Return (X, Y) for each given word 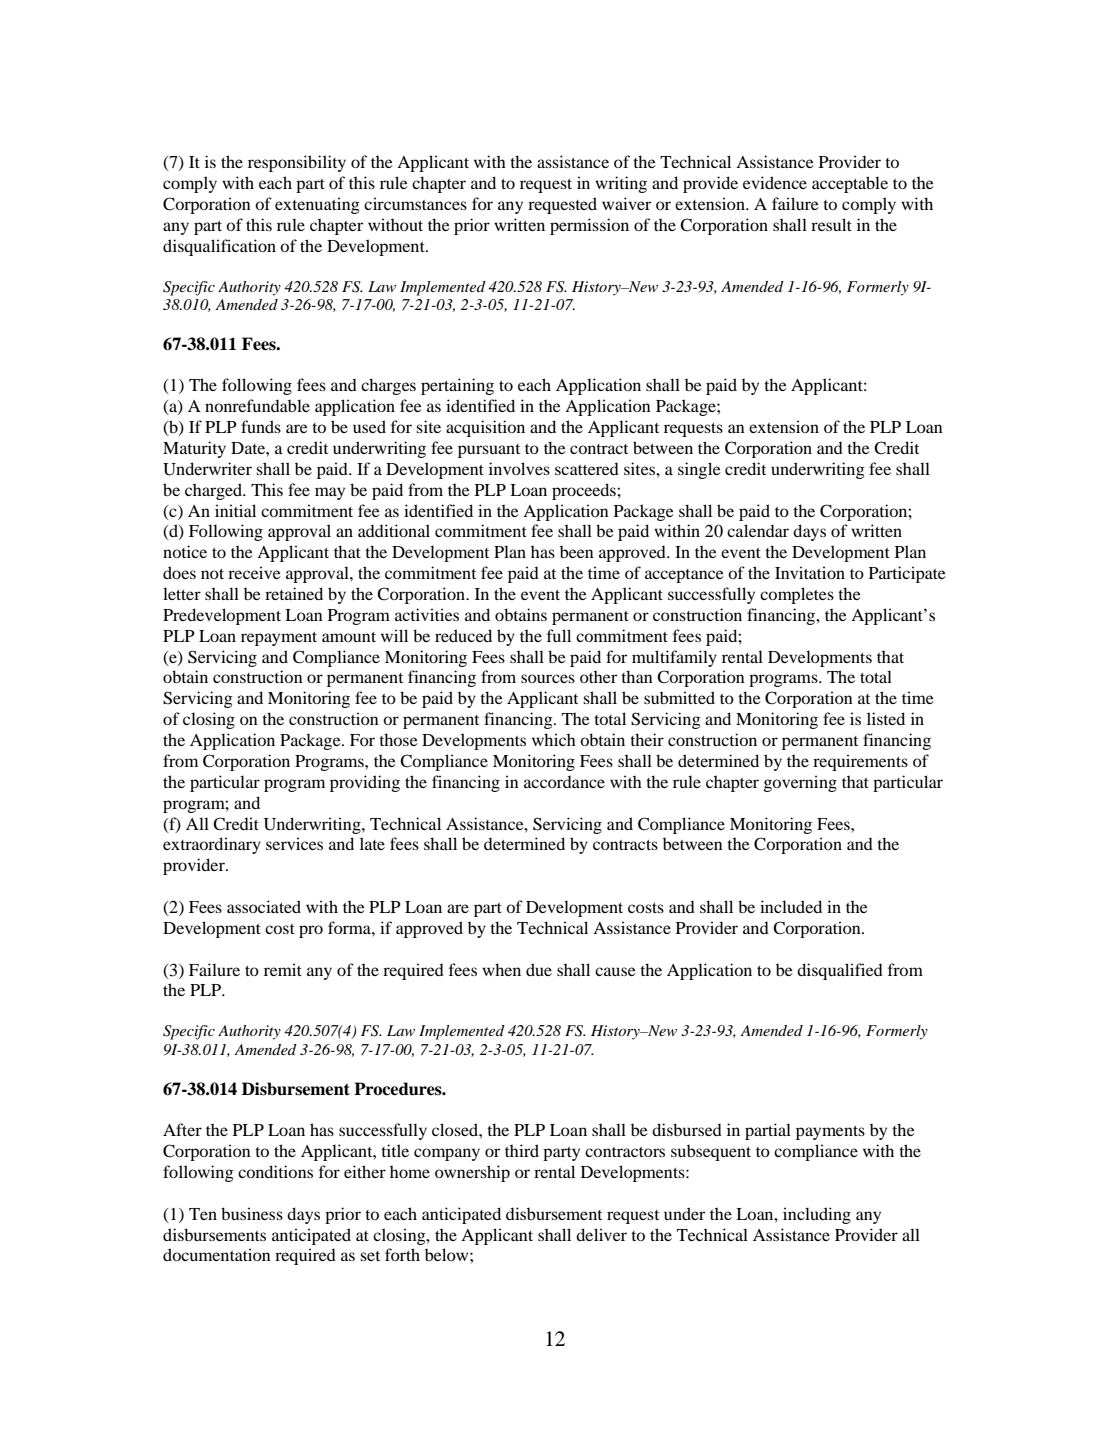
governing (800, 783)
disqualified (840, 971)
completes (797, 595)
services (294, 843)
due (539, 969)
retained (294, 593)
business (252, 1213)
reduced (463, 635)
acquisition (485, 428)
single (699, 470)
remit (283, 969)
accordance (564, 781)
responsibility (297, 163)
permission (589, 226)
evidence (775, 182)
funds (261, 426)
